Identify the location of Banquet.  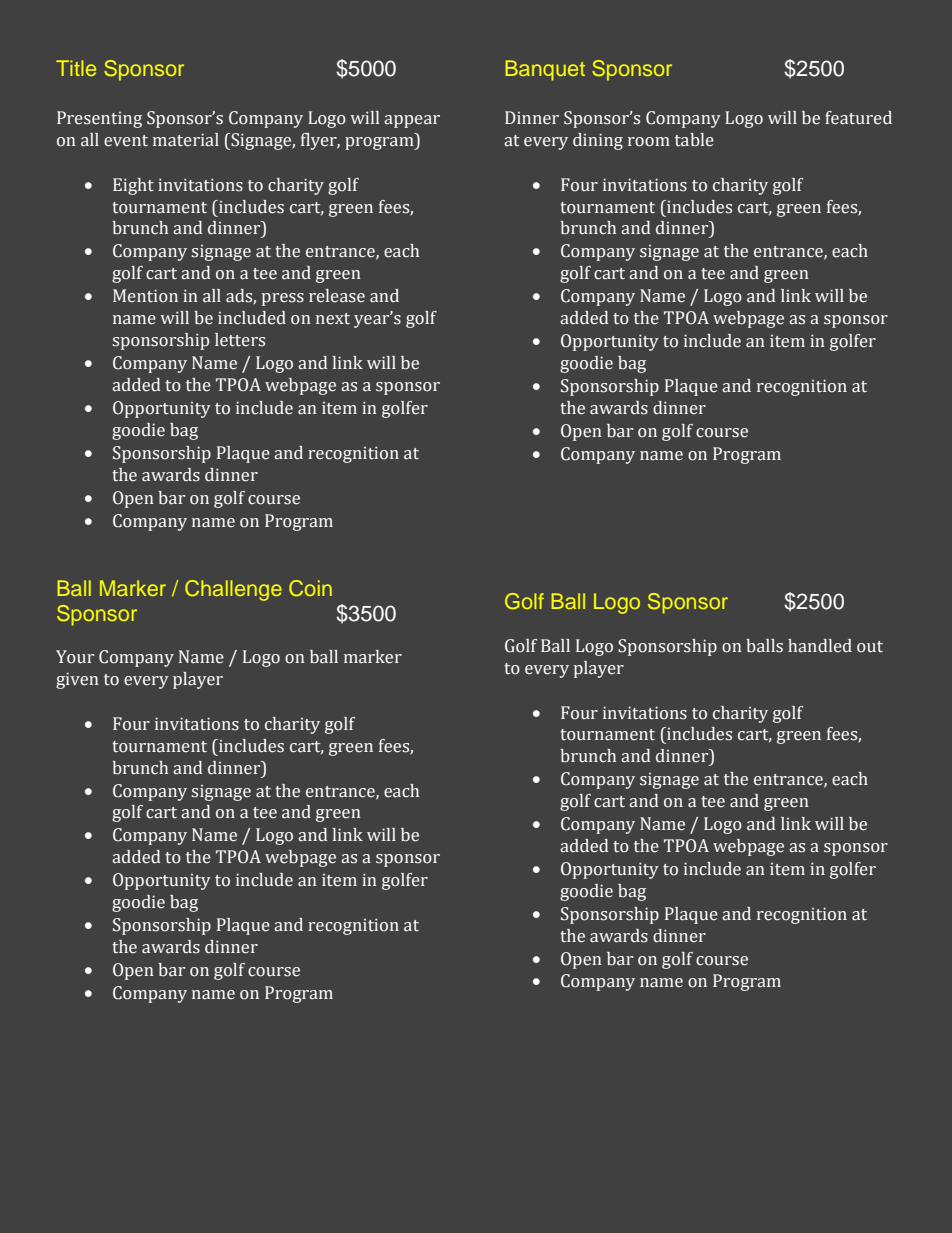
(545, 70).
